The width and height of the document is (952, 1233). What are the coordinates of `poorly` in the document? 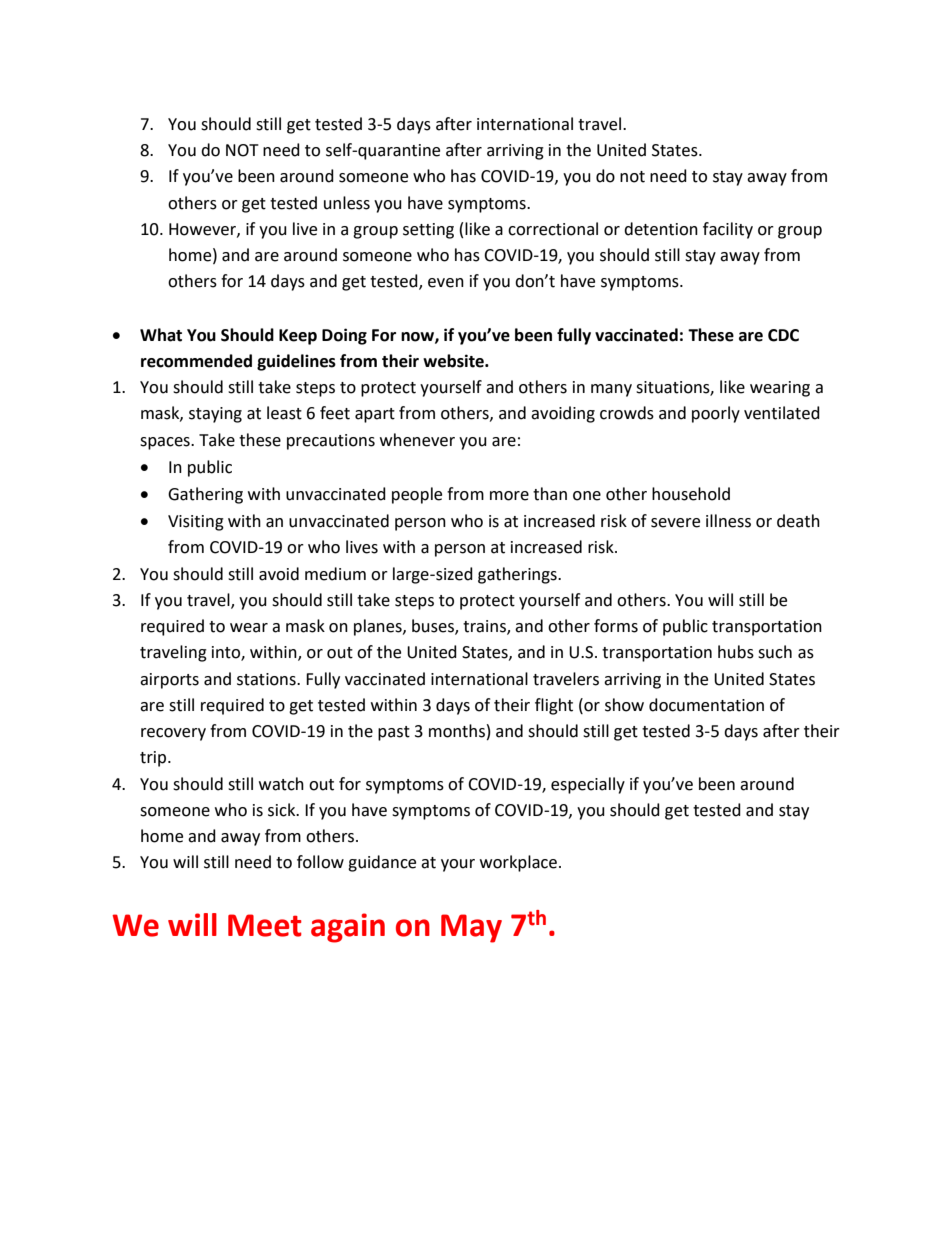 It's located at (716, 414).
